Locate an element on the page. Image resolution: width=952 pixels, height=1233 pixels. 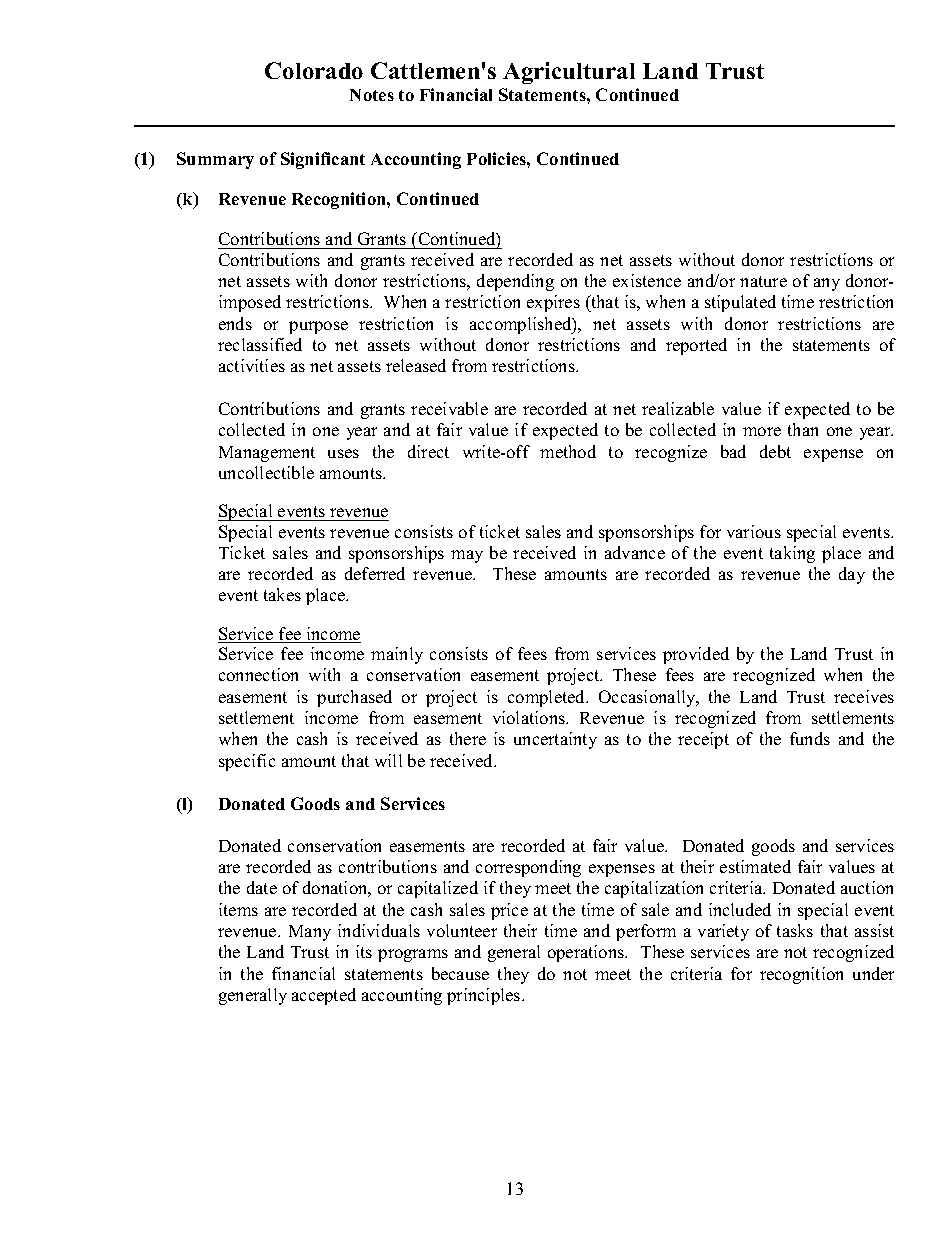
activities is located at coordinates (252, 365).
